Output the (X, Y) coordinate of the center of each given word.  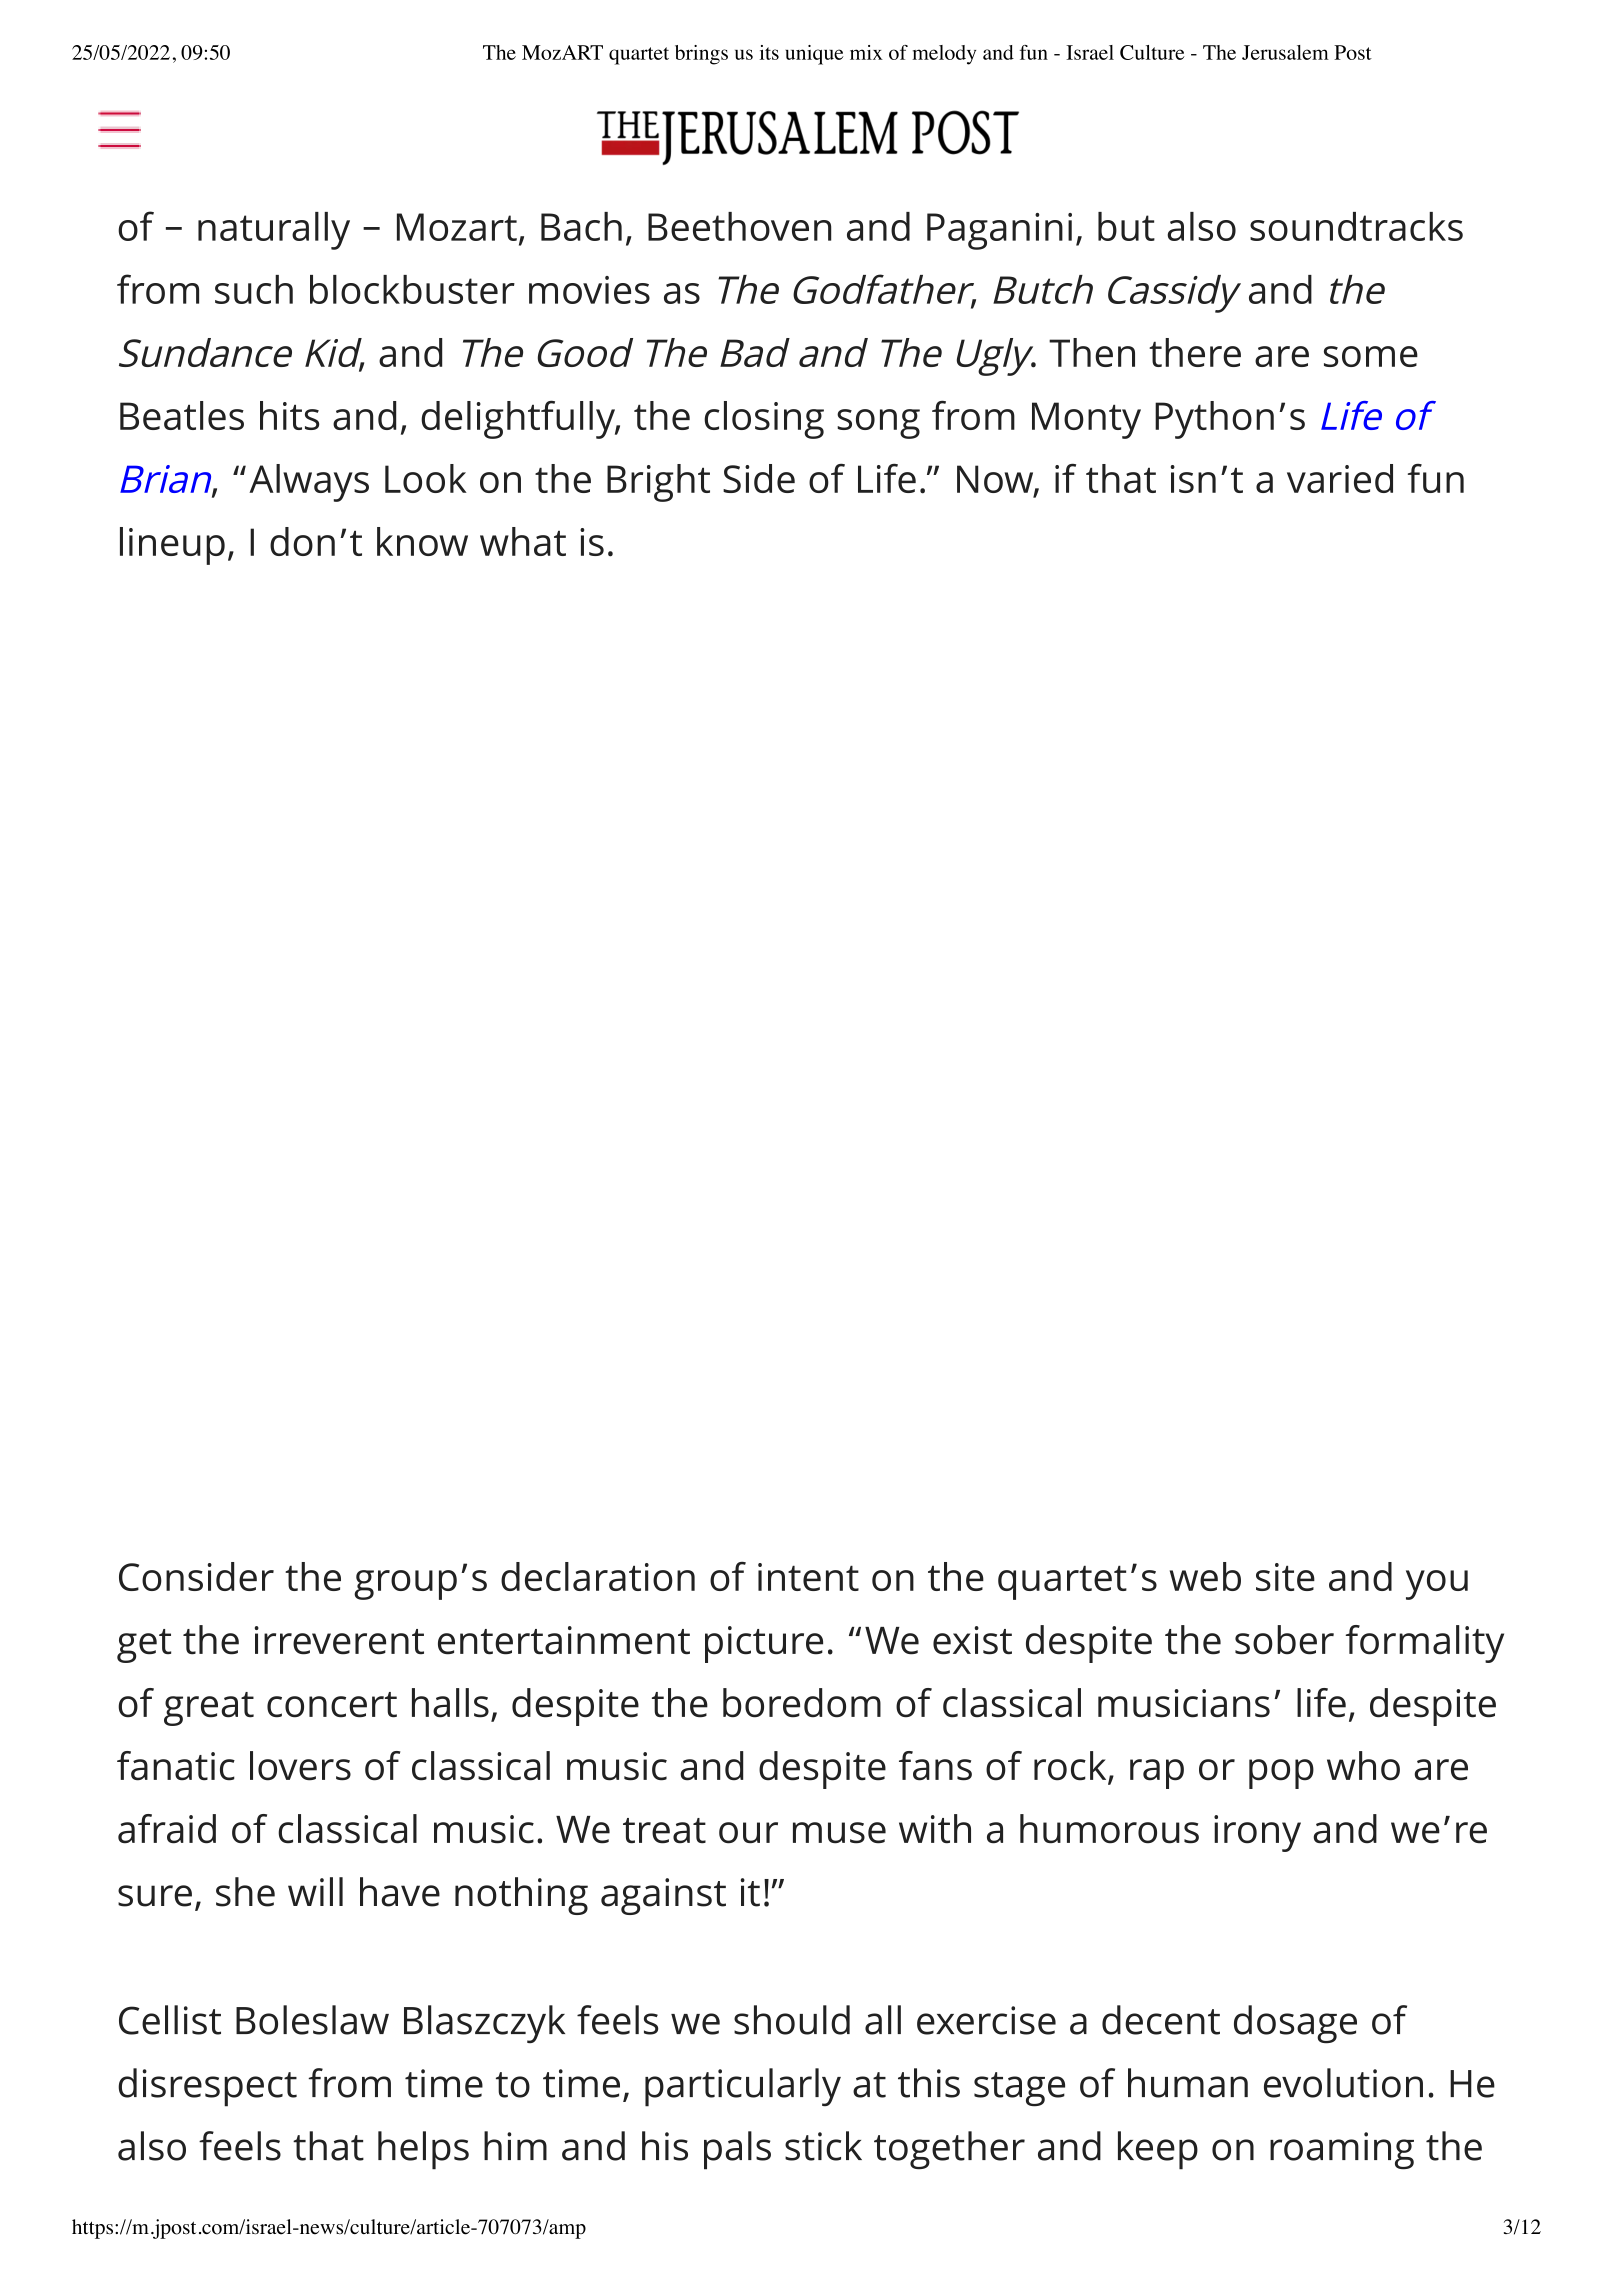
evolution (1343, 2083)
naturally (274, 231)
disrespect (207, 2087)
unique (815, 55)
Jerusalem (1285, 52)
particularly (743, 2087)
